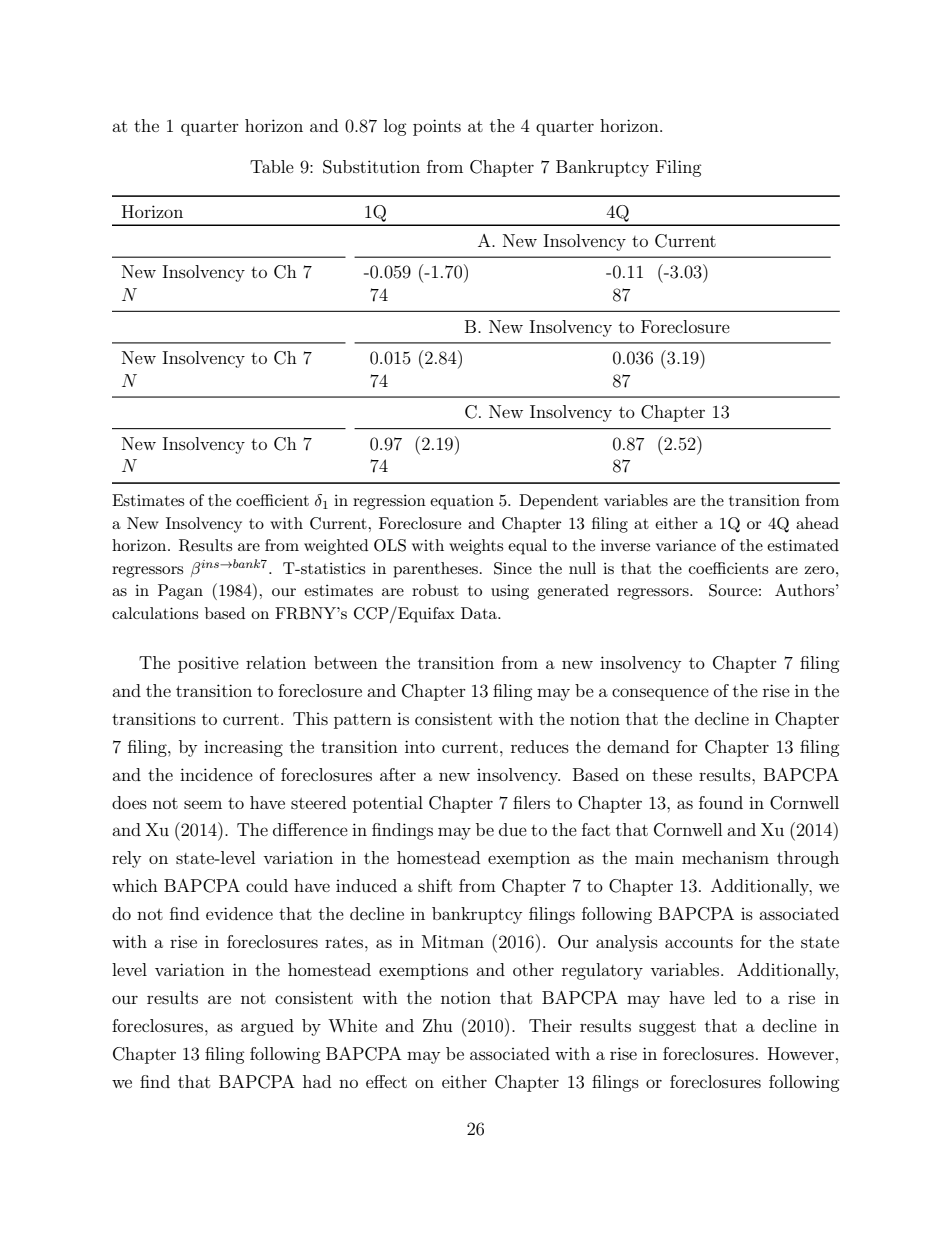 The image size is (952, 1233). I want to click on Data, so click(480, 613).
